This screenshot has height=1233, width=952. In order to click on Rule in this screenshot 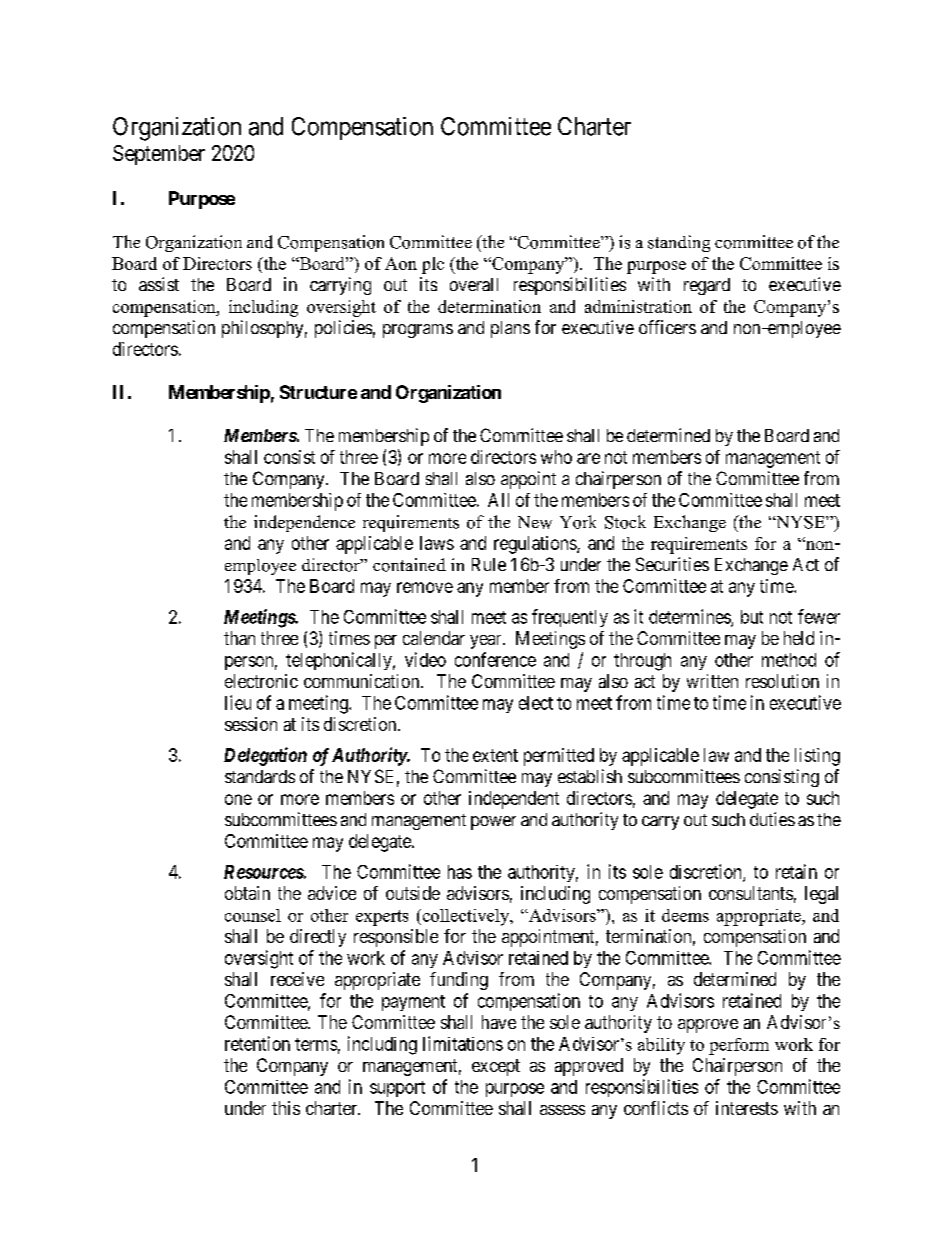, I will do `click(489, 564)`.
